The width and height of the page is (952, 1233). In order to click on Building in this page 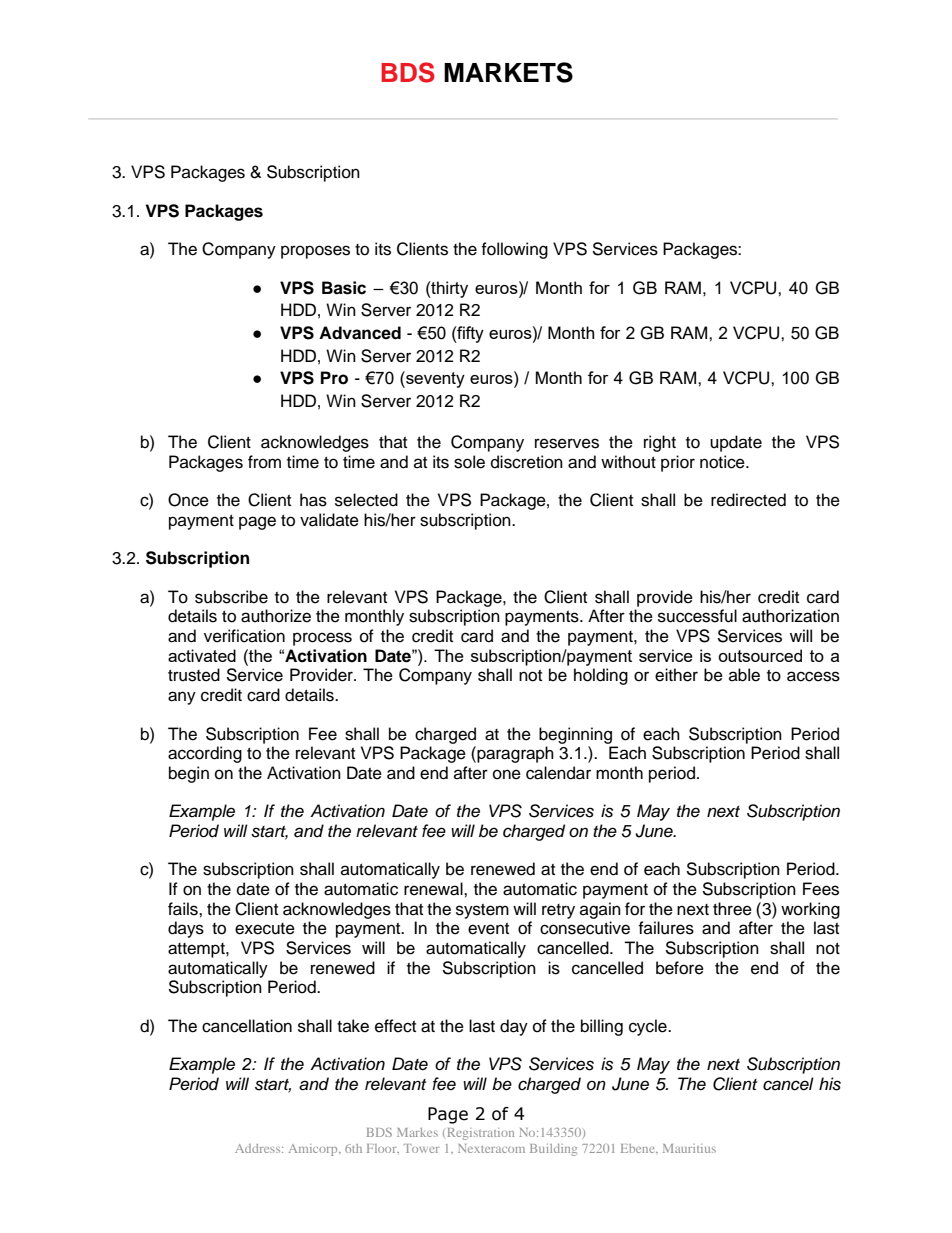, I will do `click(553, 1150)`.
